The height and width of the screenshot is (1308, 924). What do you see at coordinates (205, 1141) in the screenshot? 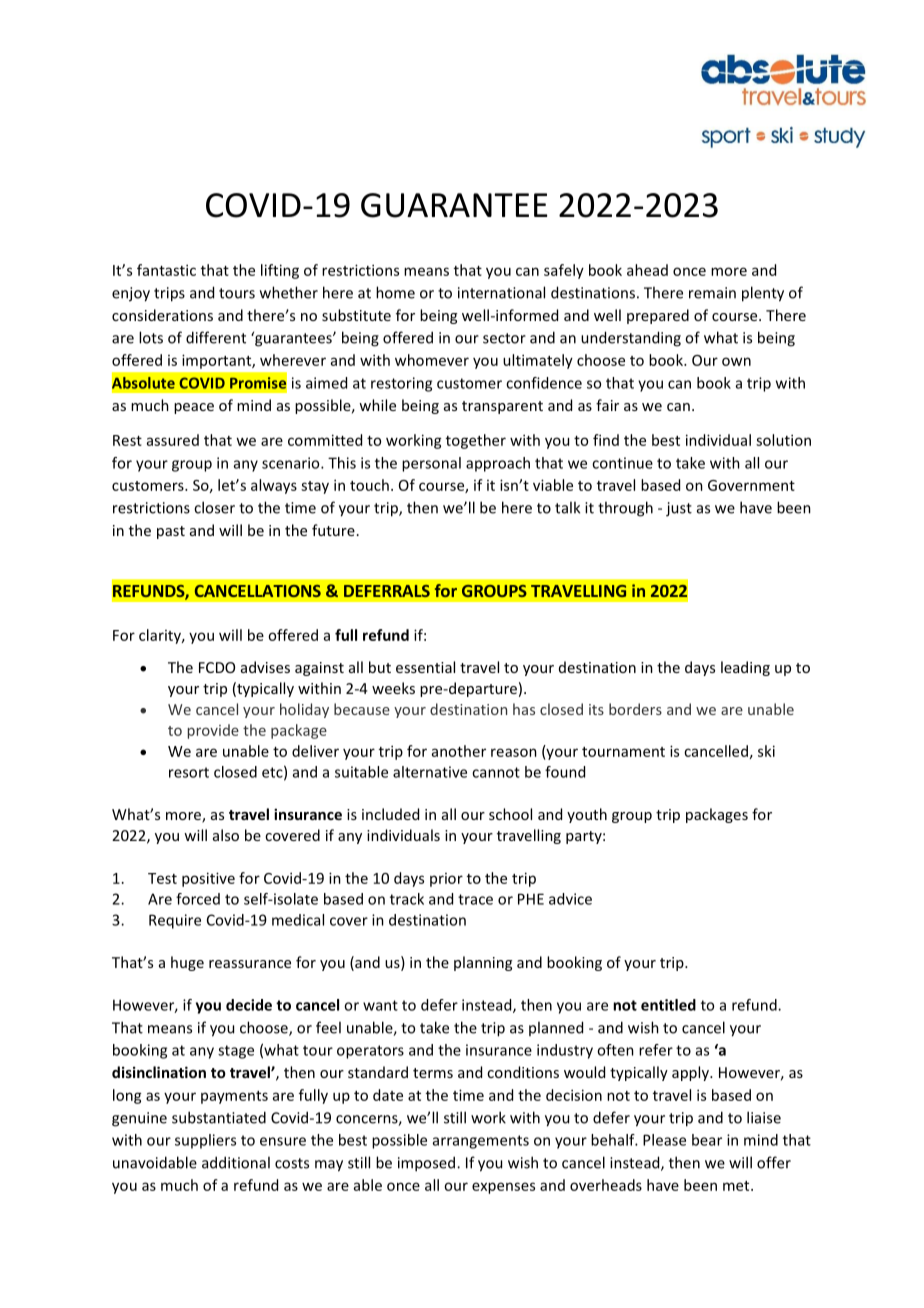
I see `suppliers` at bounding box center [205, 1141].
